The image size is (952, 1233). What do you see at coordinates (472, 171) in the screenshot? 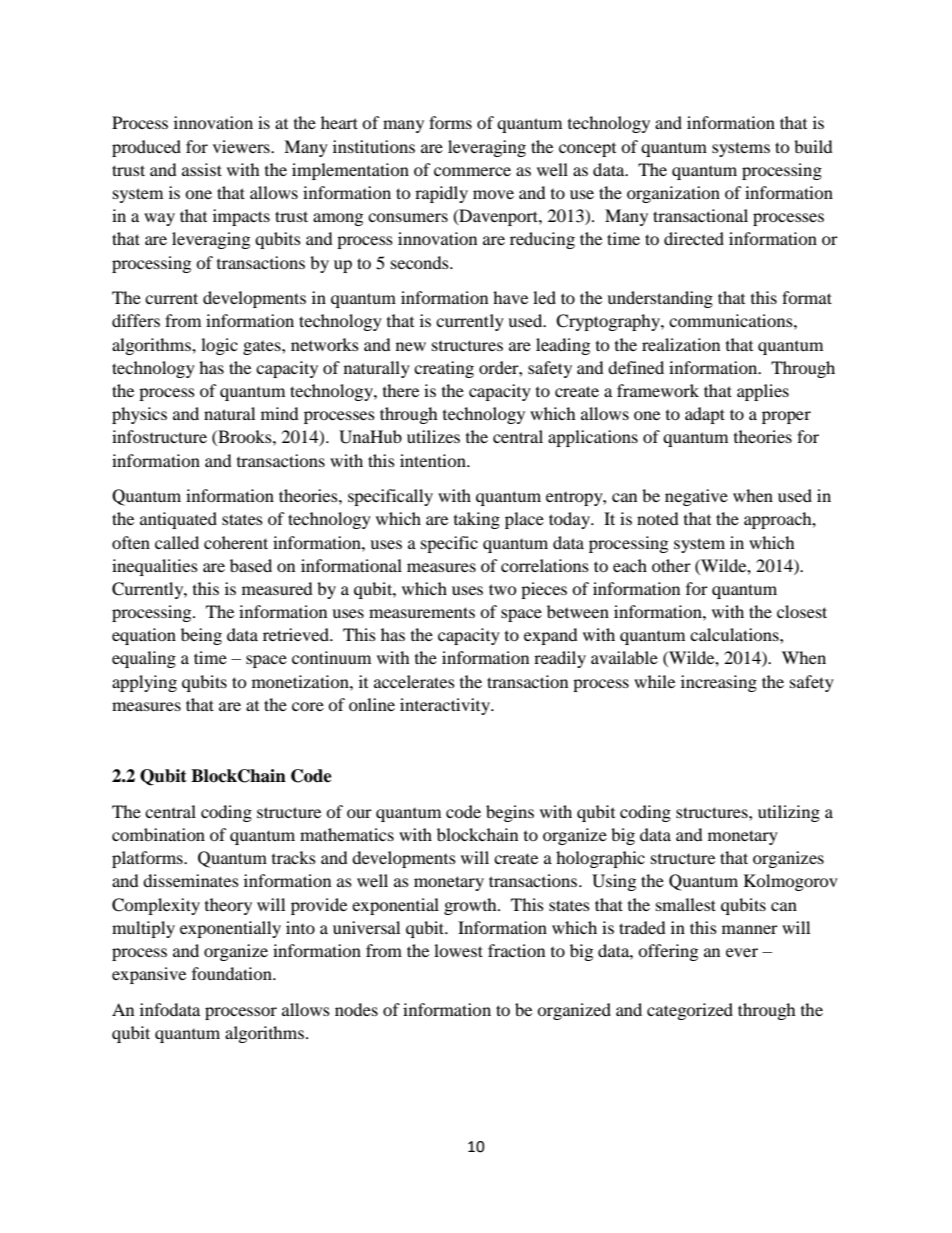
I see `commerce` at bounding box center [472, 171].
